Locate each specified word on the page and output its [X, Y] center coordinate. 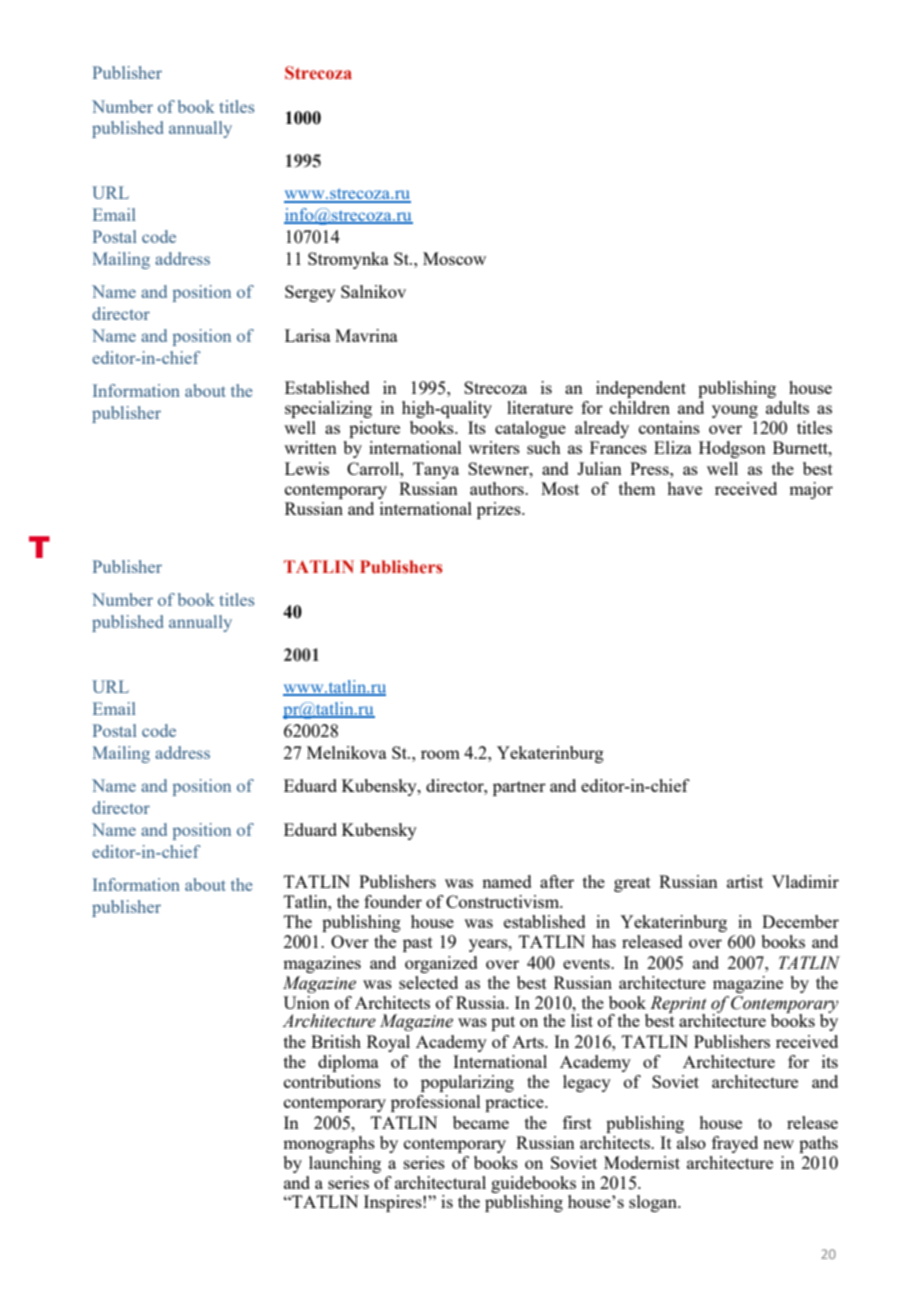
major [811, 490]
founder [393, 901]
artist [745, 881]
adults [787, 407]
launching [345, 1164]
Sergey [310, 293]
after [557, 881]
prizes [500, 510]
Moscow [454, 258]
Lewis [307, 468]
